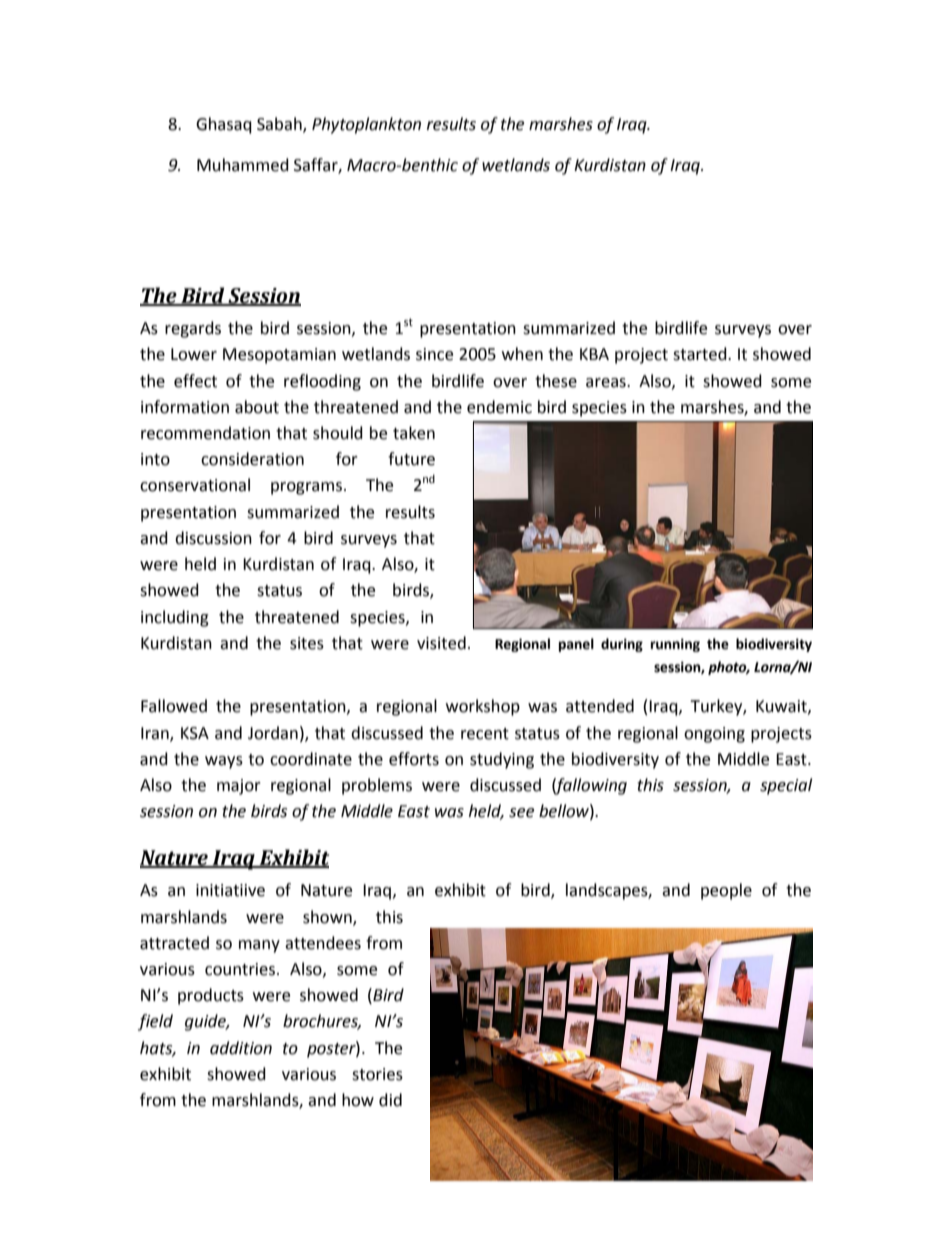  I want to click on running, so click(675, 645).
